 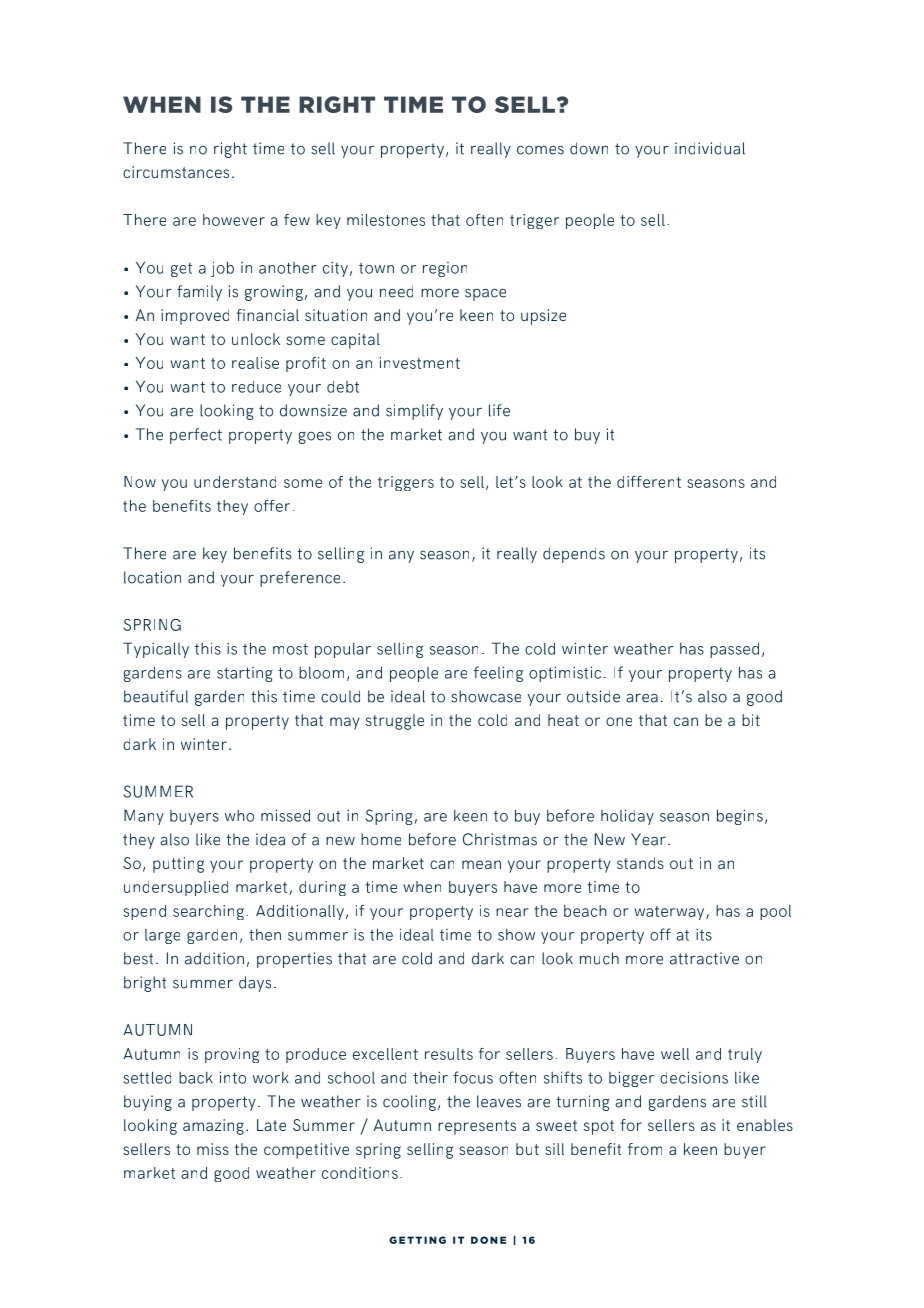 What do you see at coordinates (239, 816) in the document?
I see `who` at bounding box center [239, 816].
